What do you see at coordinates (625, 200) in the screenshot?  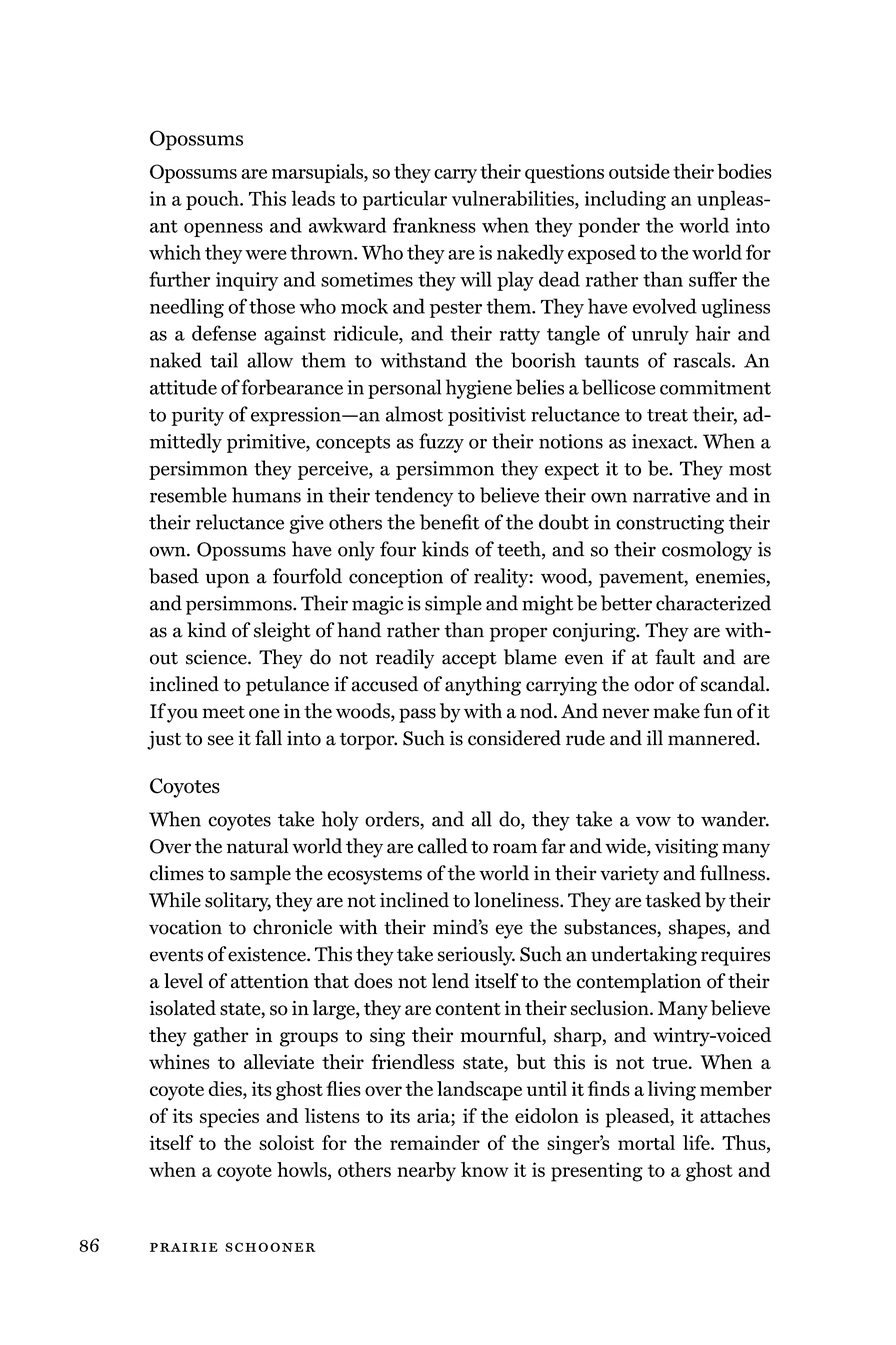 I see `including` at bounding box center [625, 200].
